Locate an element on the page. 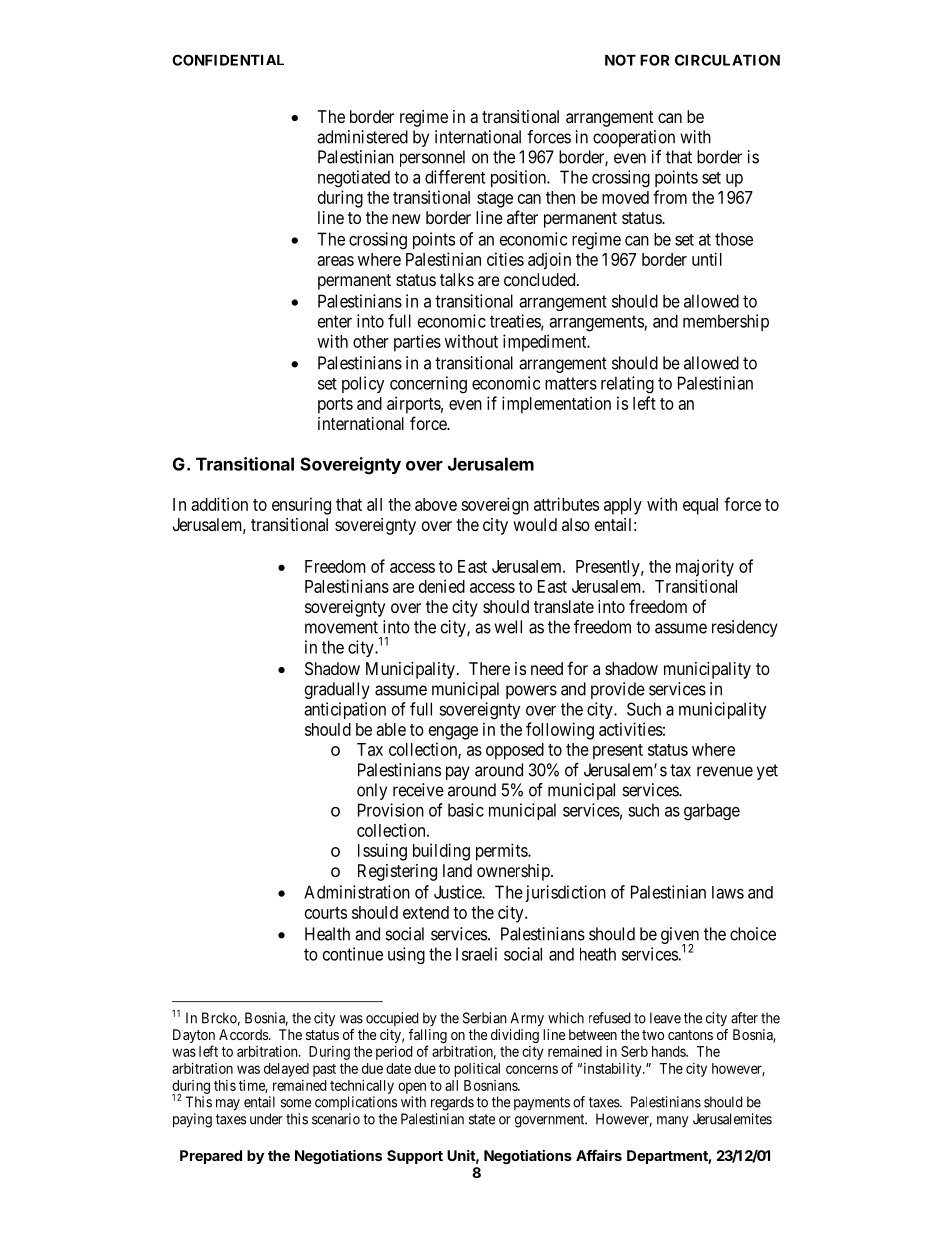  under is located at coordinates (266, 1119).
